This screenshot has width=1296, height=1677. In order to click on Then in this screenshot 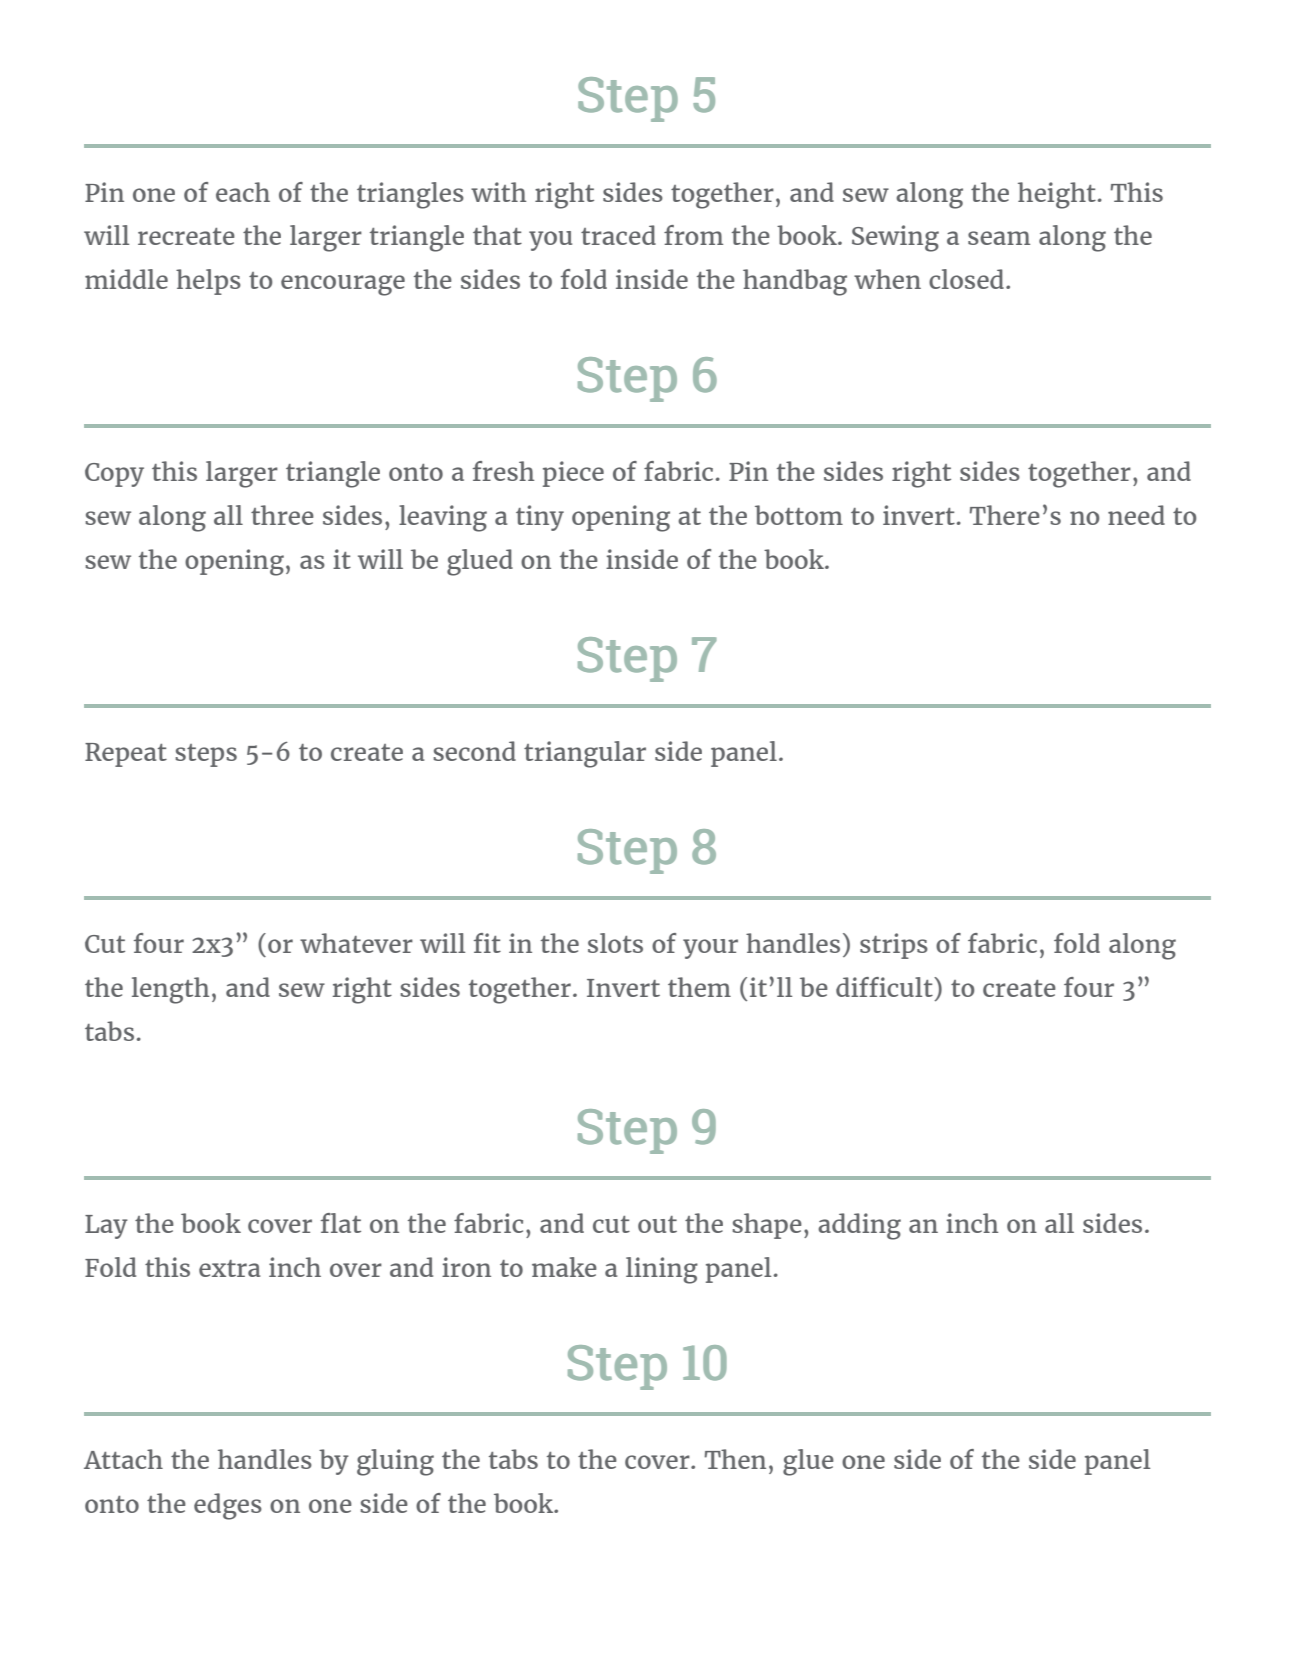, I will do `click(735, 1459)`.
